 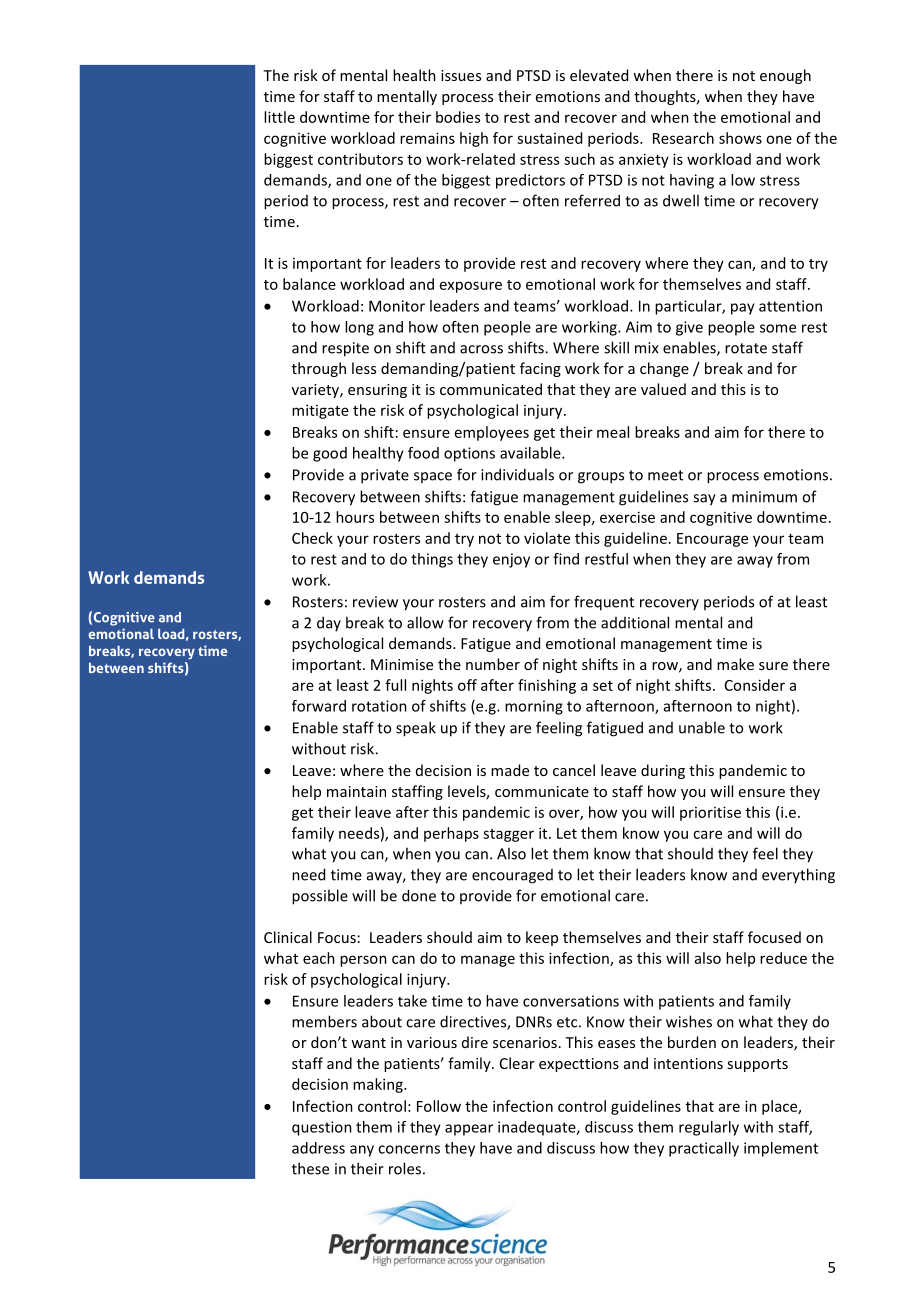 I want to click on shows, so click(x=740, y=138).
